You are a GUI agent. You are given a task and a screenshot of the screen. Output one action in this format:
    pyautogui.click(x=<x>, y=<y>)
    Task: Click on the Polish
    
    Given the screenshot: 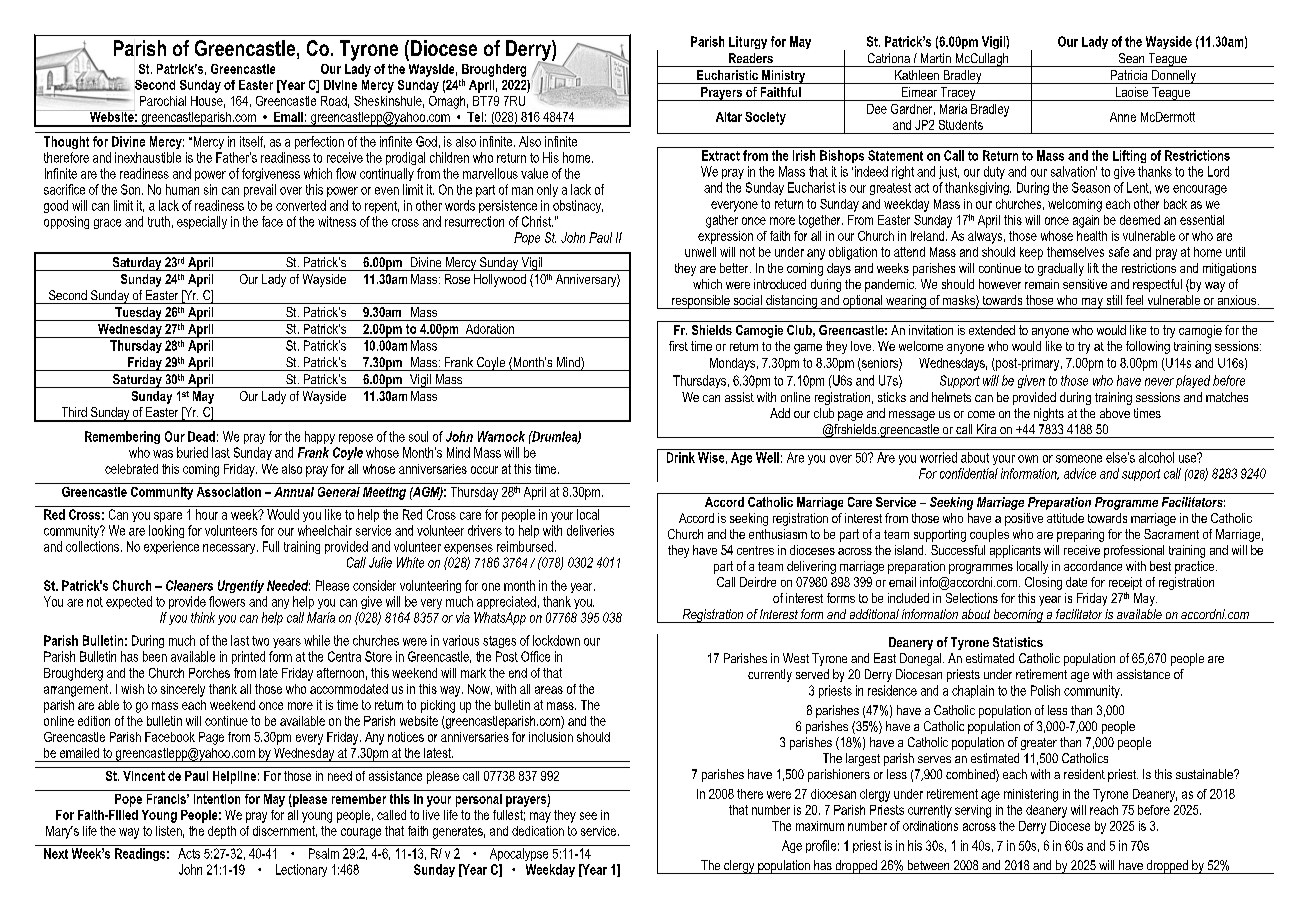 What is the action you would take?
    pyautogui.click(x=1045, y=690)
